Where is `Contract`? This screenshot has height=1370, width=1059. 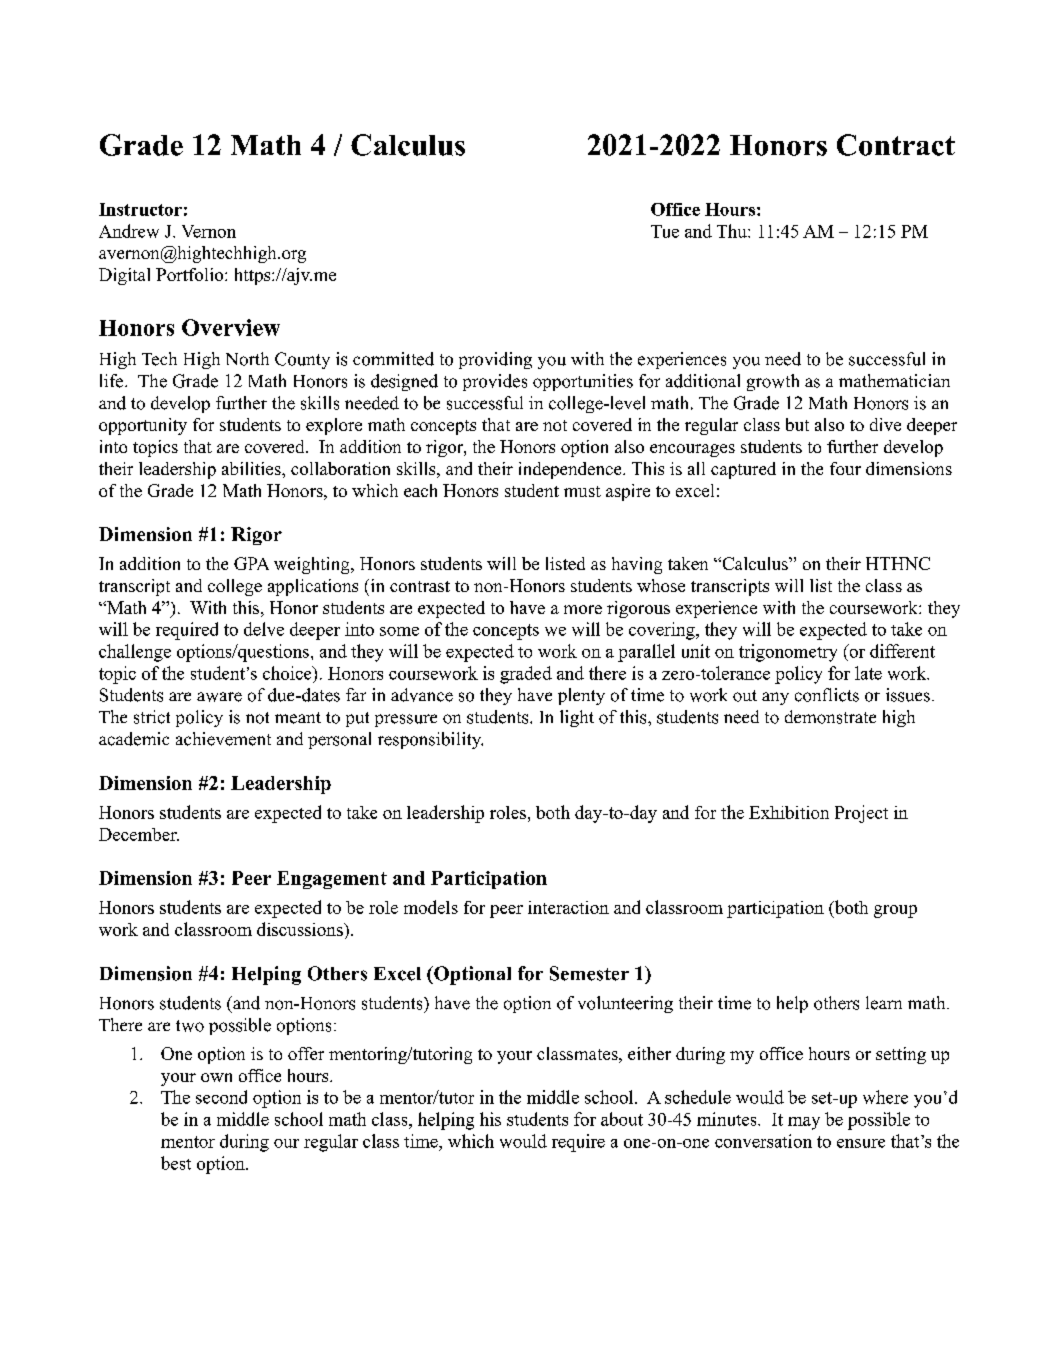
Contract is located at coordinates (896, 145).
